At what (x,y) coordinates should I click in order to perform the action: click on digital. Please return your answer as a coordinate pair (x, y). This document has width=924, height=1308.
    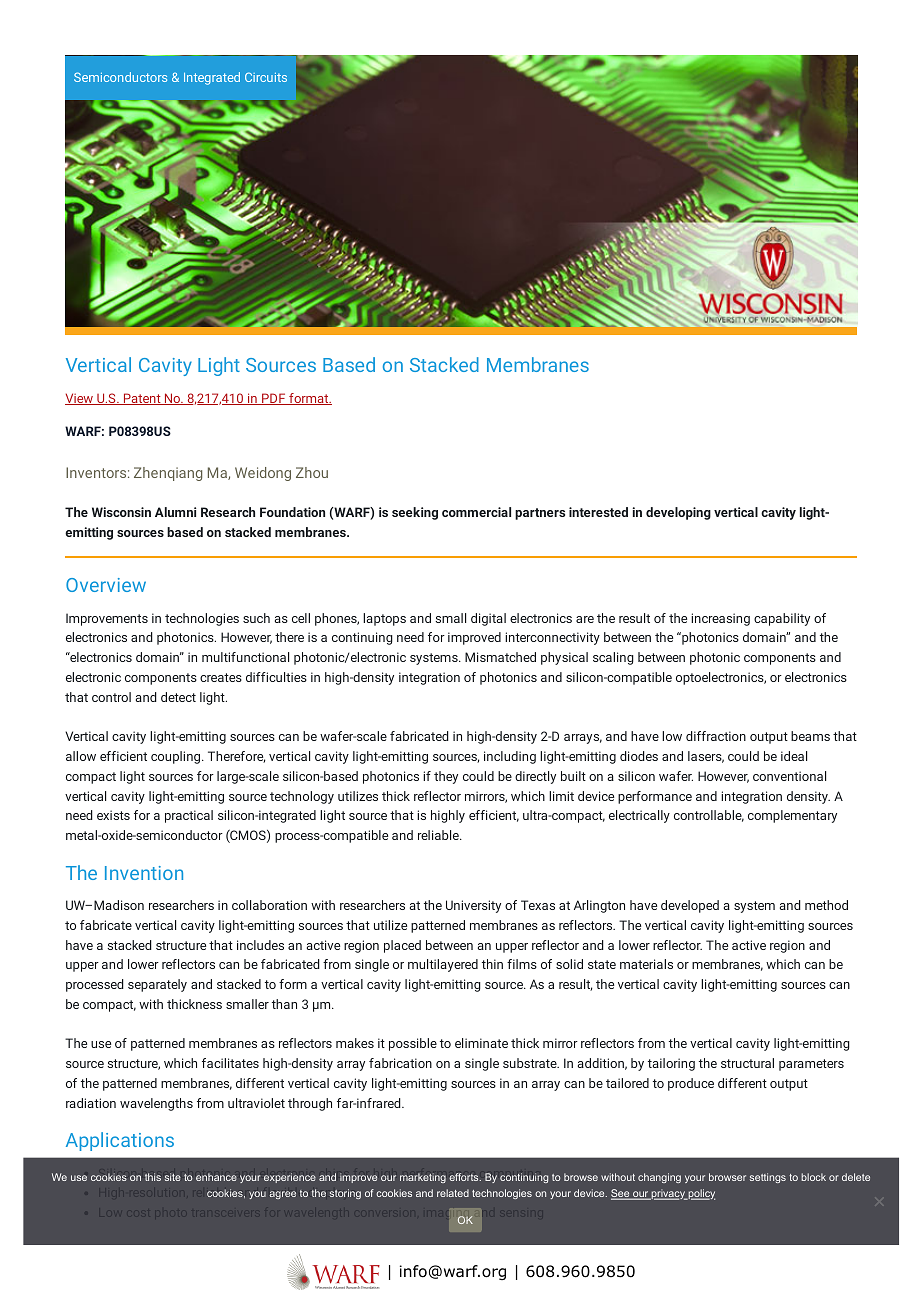
    Looking at the image, I should click on (488, 619).
